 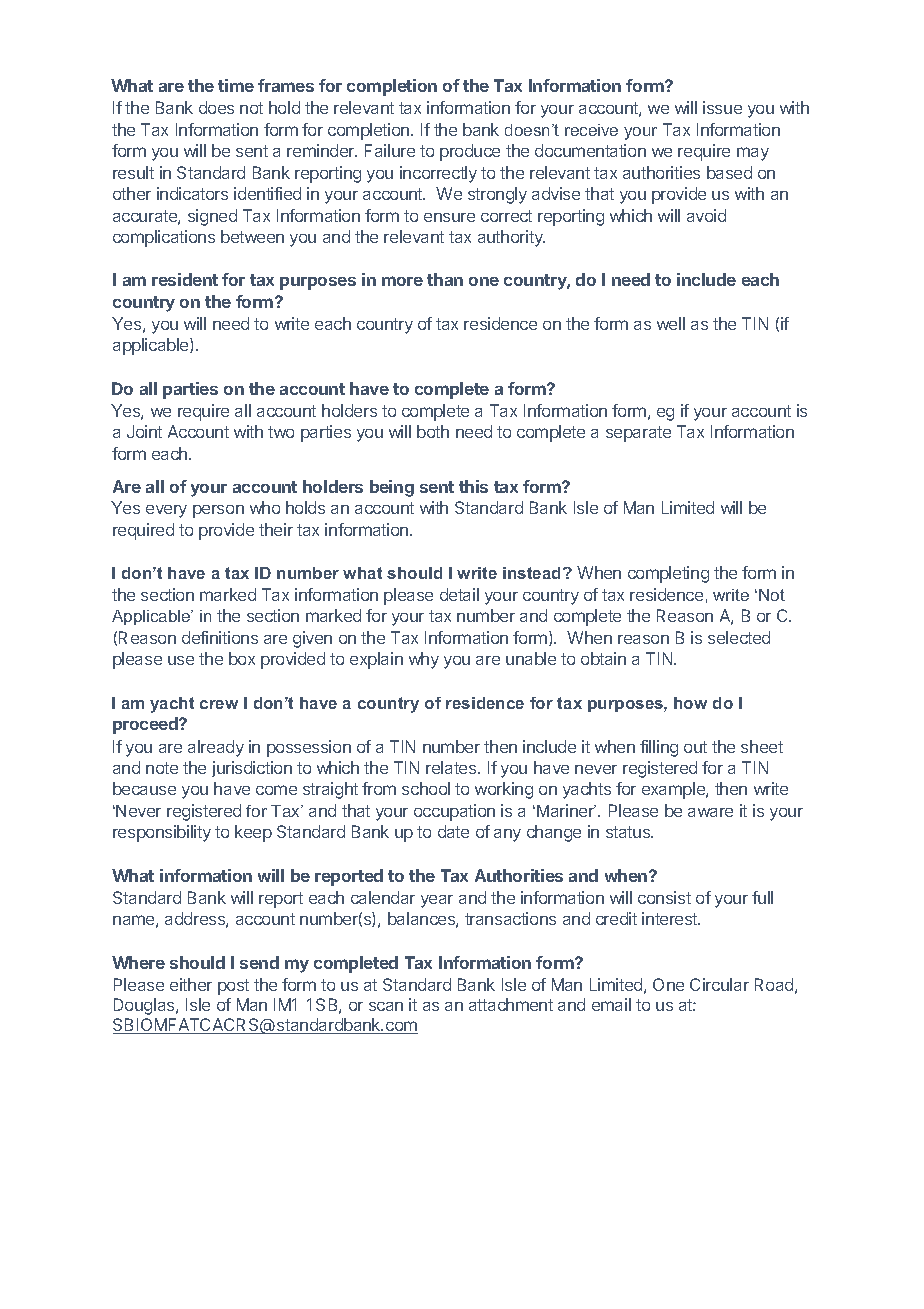 What do you see at coordinates (722, 107) in the screenshot?
I see `issue` at bounding box center [722, 107].
